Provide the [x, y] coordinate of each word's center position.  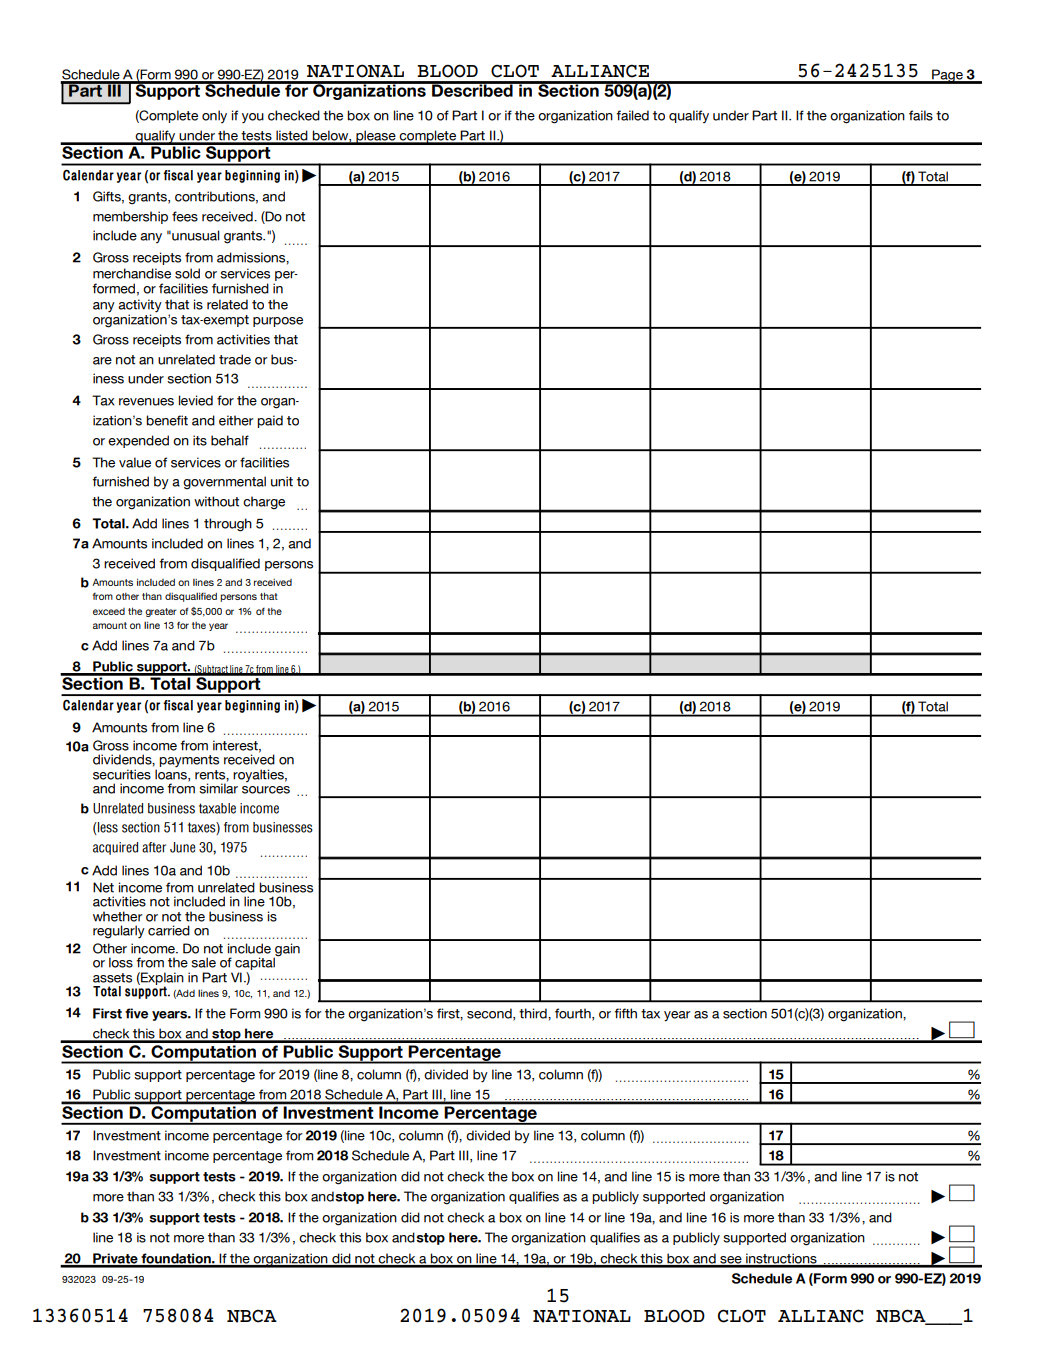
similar [218, 787]
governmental [224, 483]
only [214, 116]
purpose [278, 322]
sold [187, 273]
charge [264, 503]
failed [632, 115]
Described [472, 89]
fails [921, 115]
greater [161, 612]
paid [270, 421]
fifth [625, 1013]
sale [203, 962]
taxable [217, 808]
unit [282, 481]
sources [266, 790]
